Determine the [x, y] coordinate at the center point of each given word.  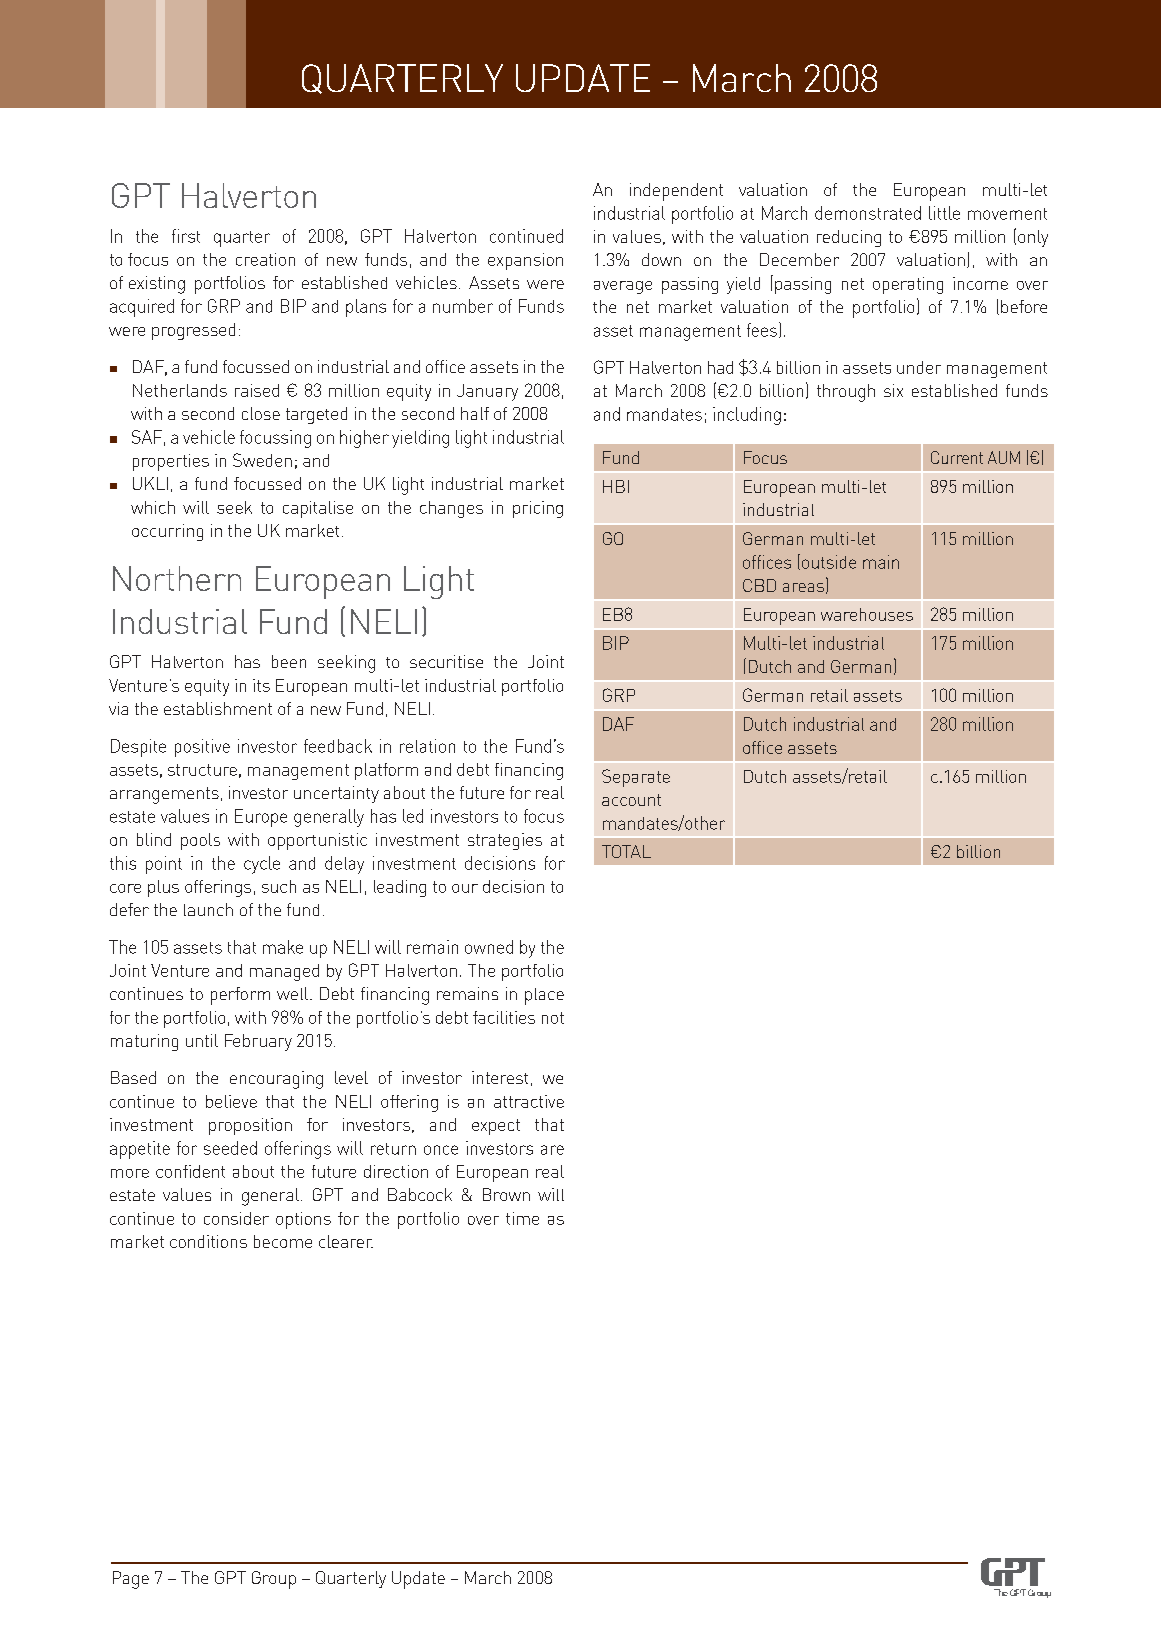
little [944, 213]
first [186, 236]
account [631, 800]
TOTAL [626, 851]
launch [208, 909]
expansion [525, 261]
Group [274, 1580]
